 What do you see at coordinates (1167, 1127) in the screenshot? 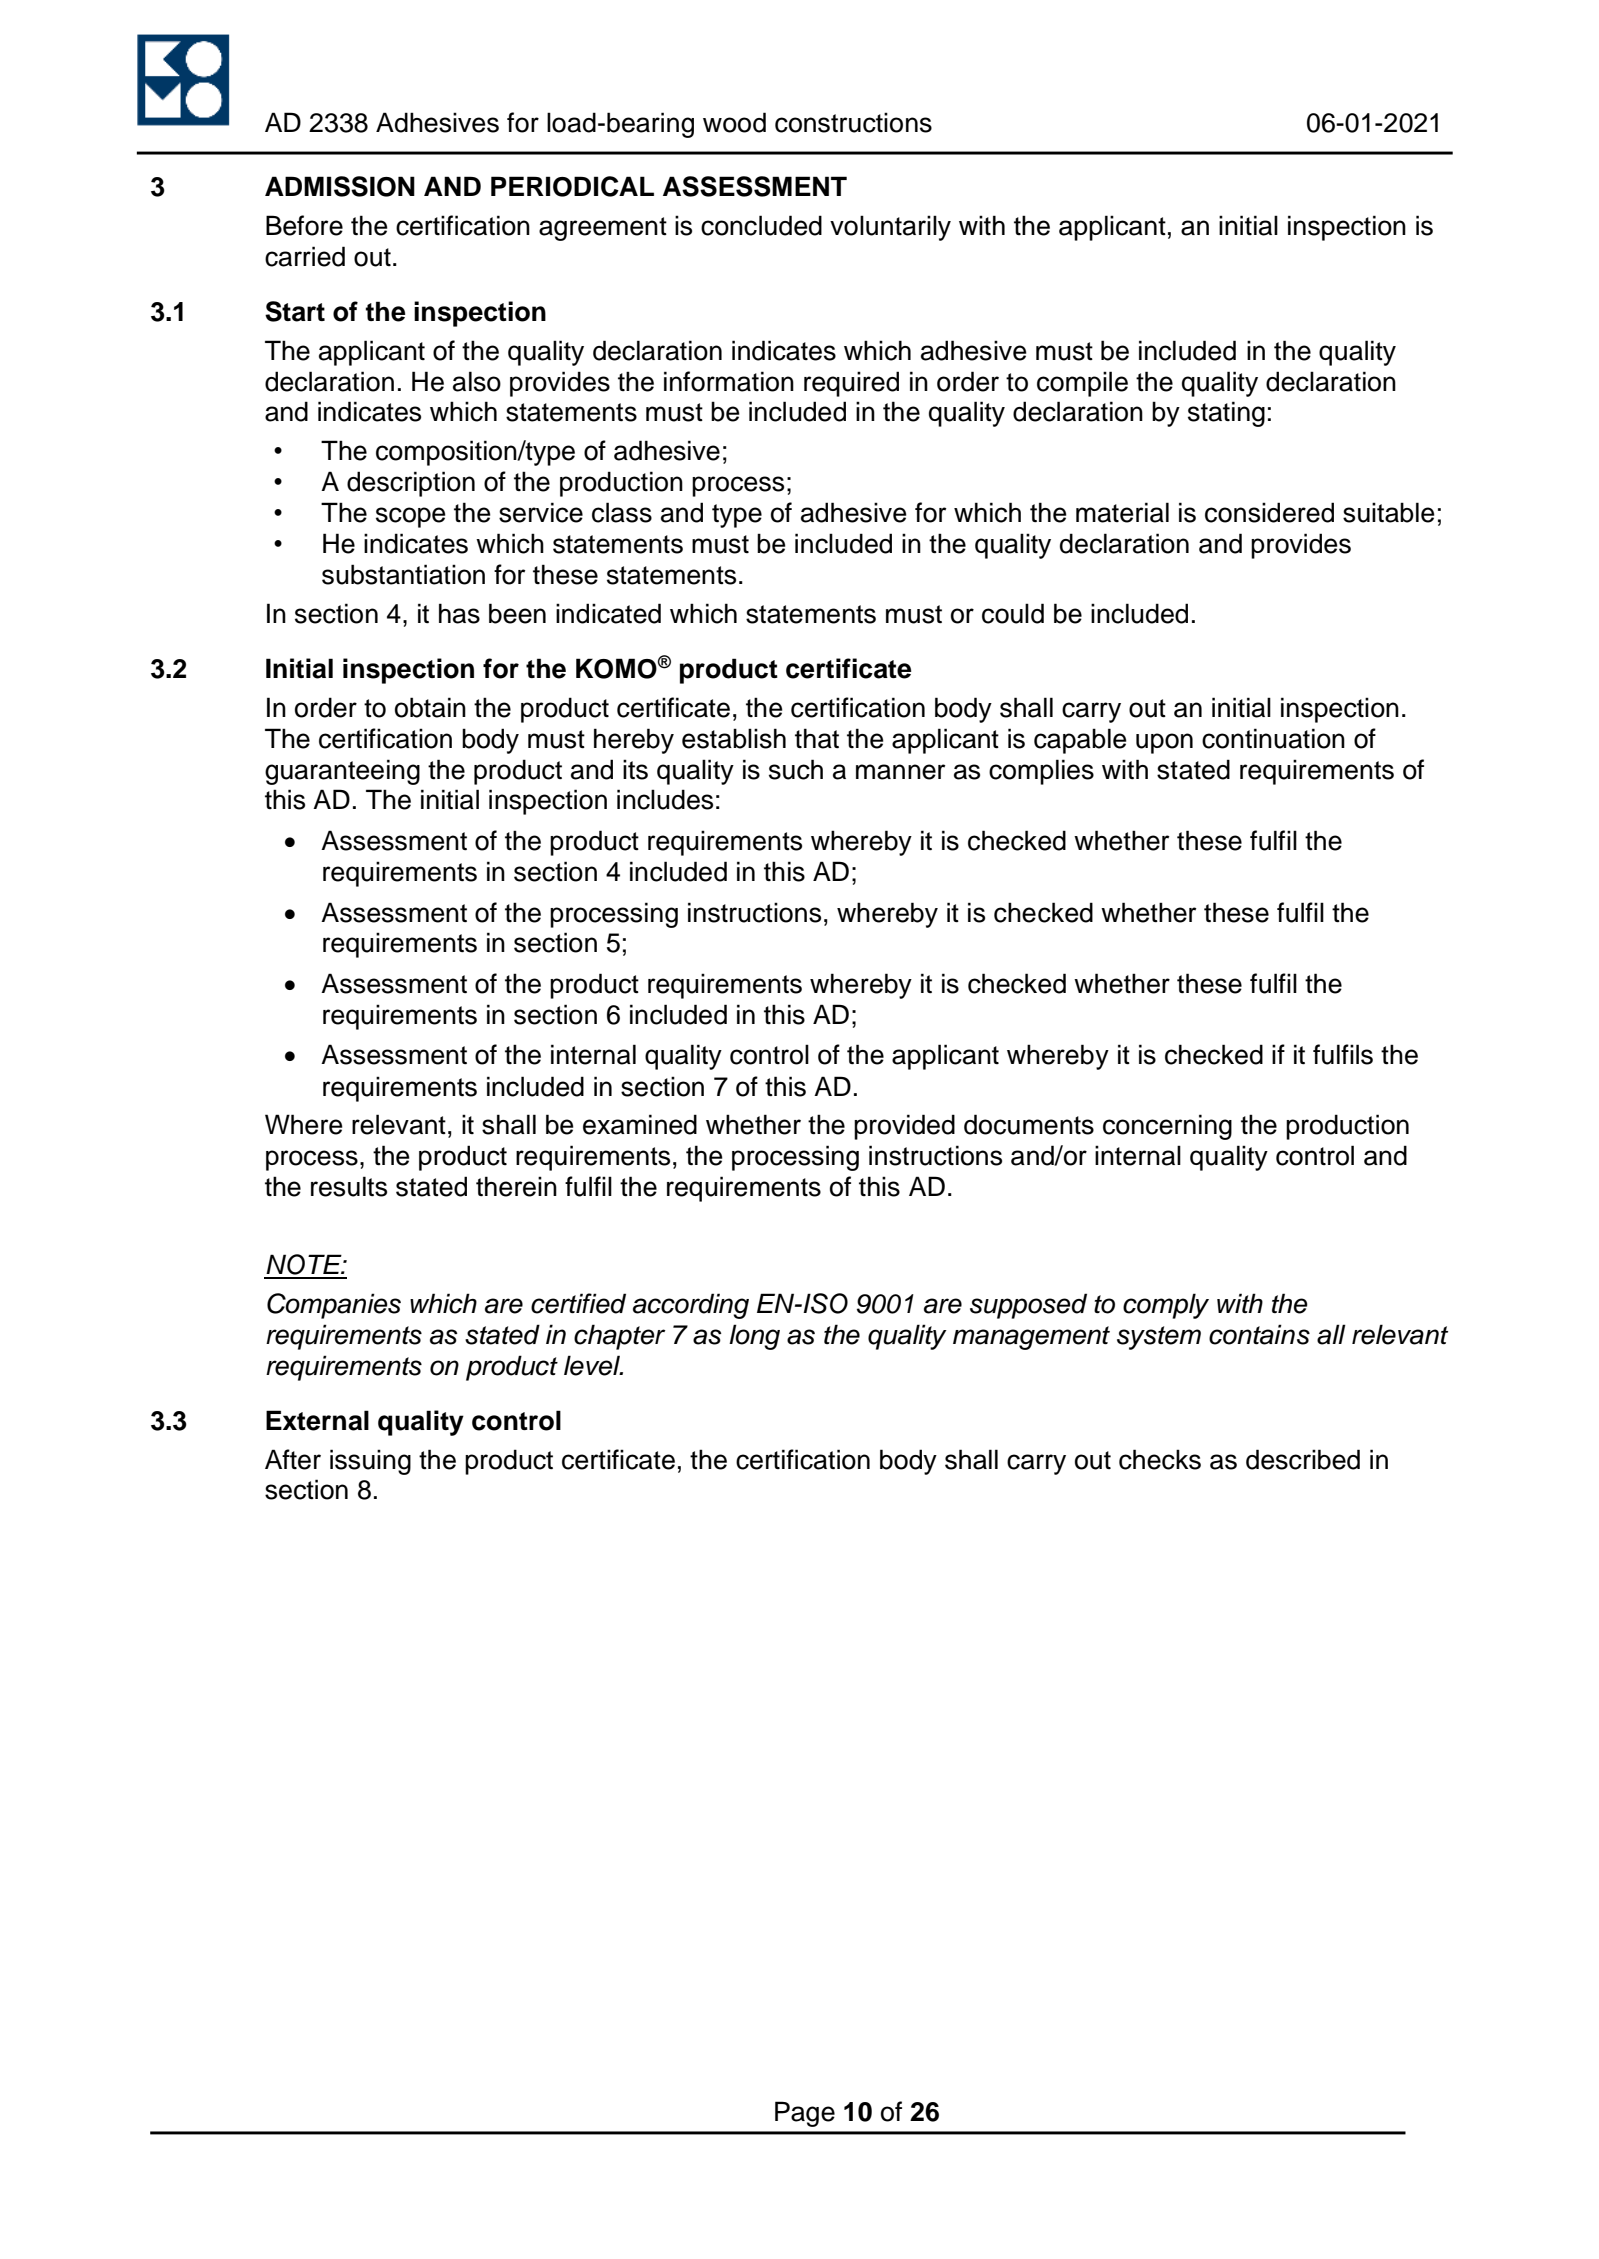
I see `concerning` at bounding box center [1167, 1127].
